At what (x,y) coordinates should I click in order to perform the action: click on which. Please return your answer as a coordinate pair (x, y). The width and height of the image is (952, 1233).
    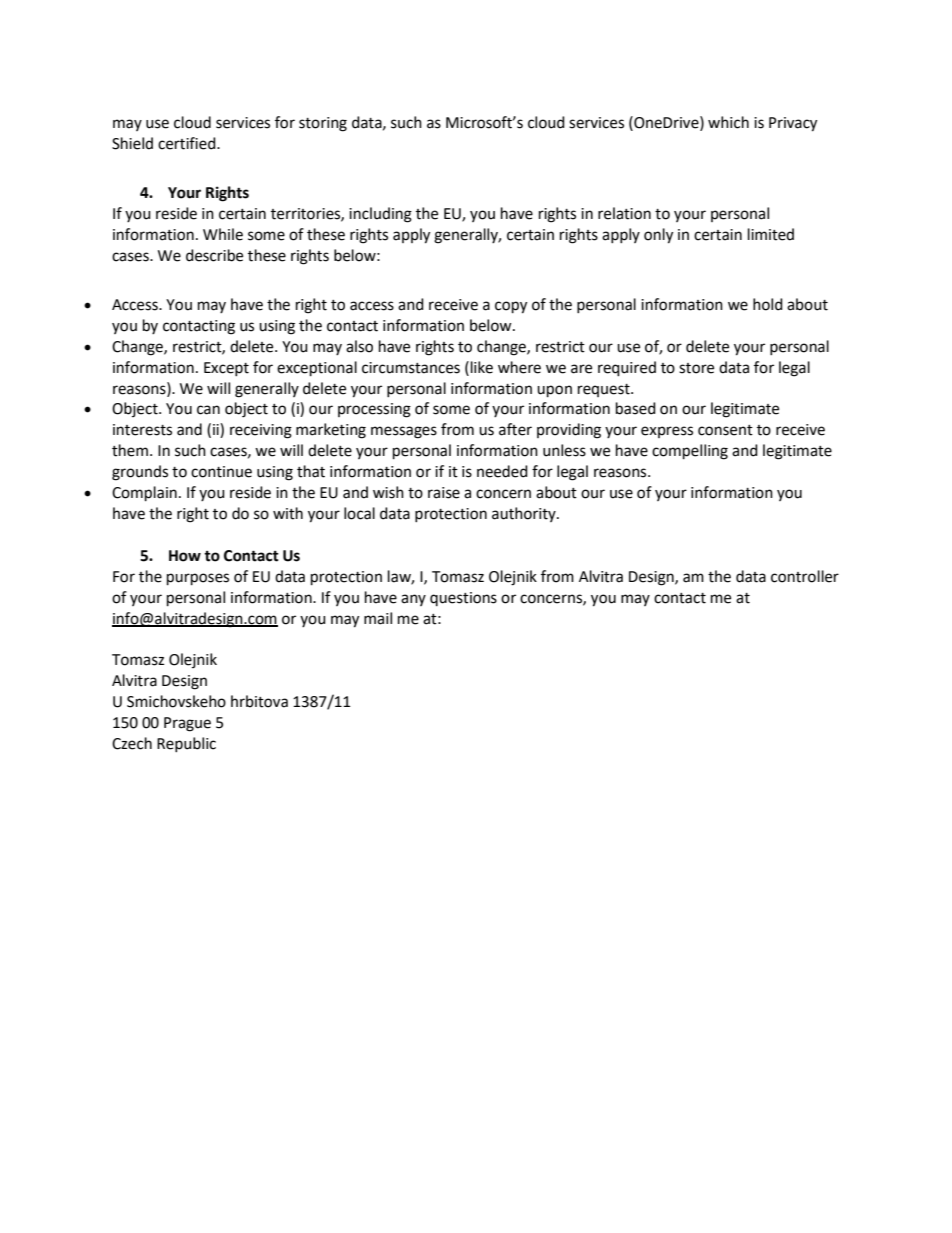
    Looking at the image, I should click on (728, 122).
